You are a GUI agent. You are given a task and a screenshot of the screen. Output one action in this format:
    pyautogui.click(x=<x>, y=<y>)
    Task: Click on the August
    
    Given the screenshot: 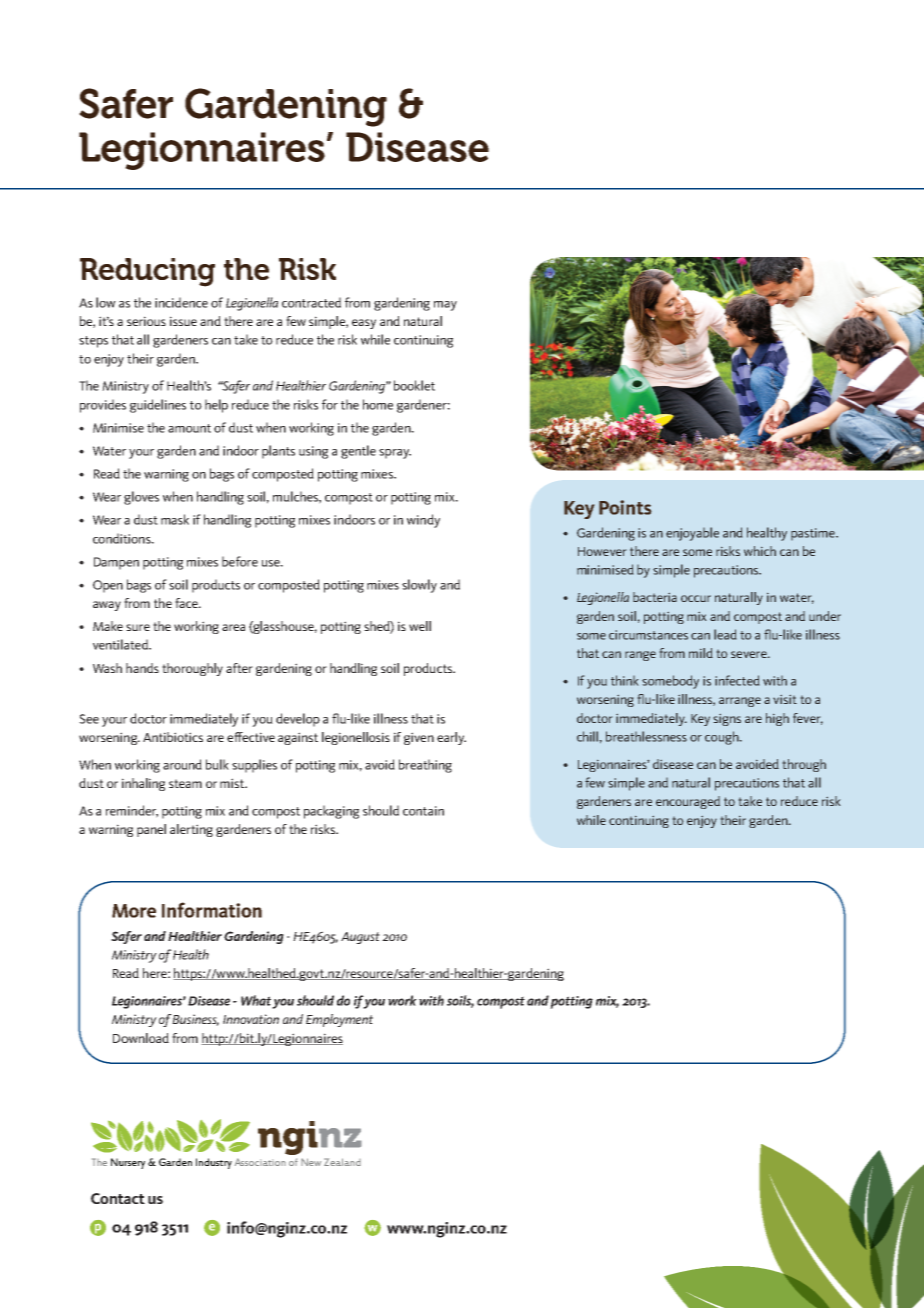 What is the action you would take?
    pyautogui.click(x=360, y=938)
